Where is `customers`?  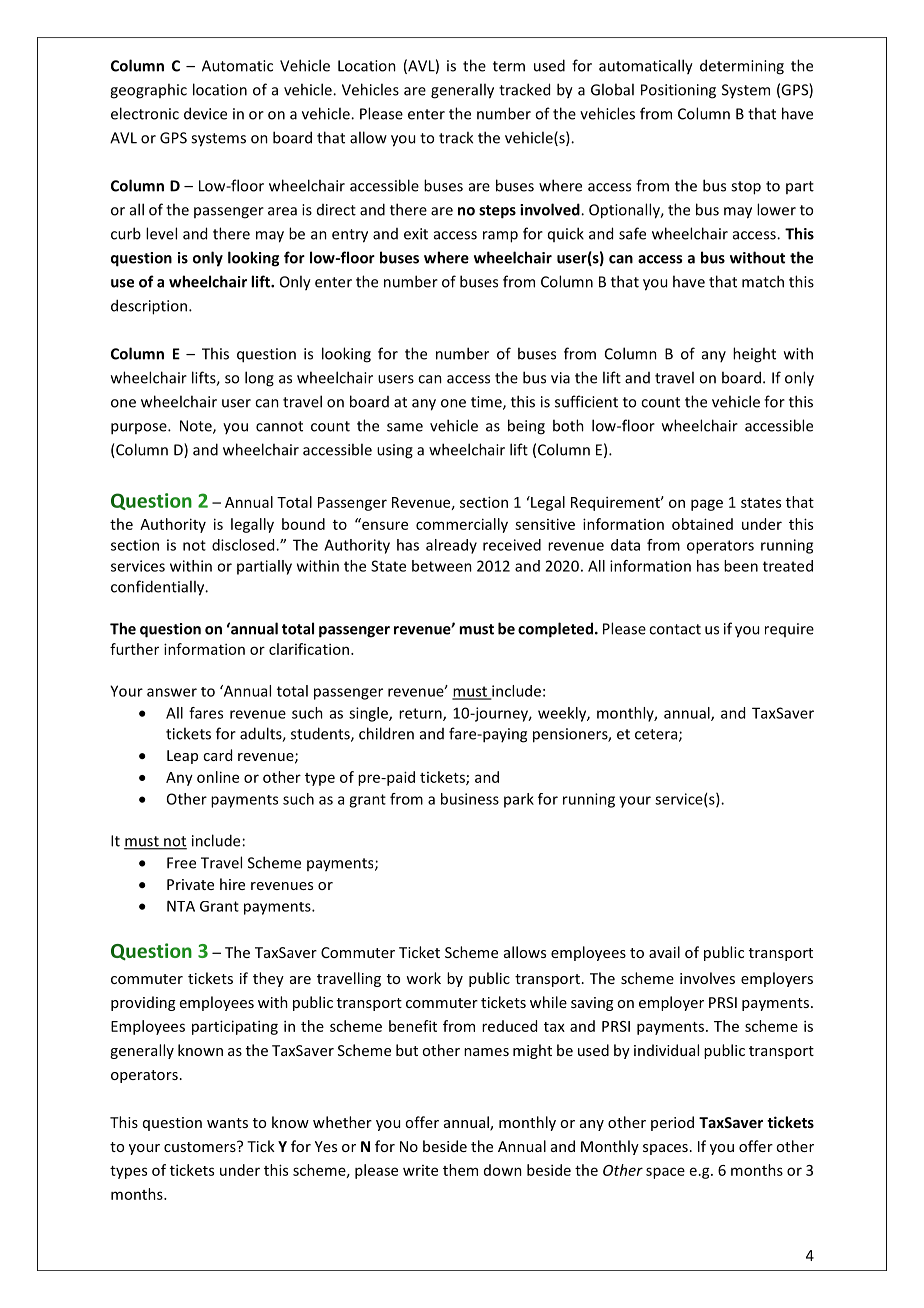
customers is located at coordinates (201, 1146).
